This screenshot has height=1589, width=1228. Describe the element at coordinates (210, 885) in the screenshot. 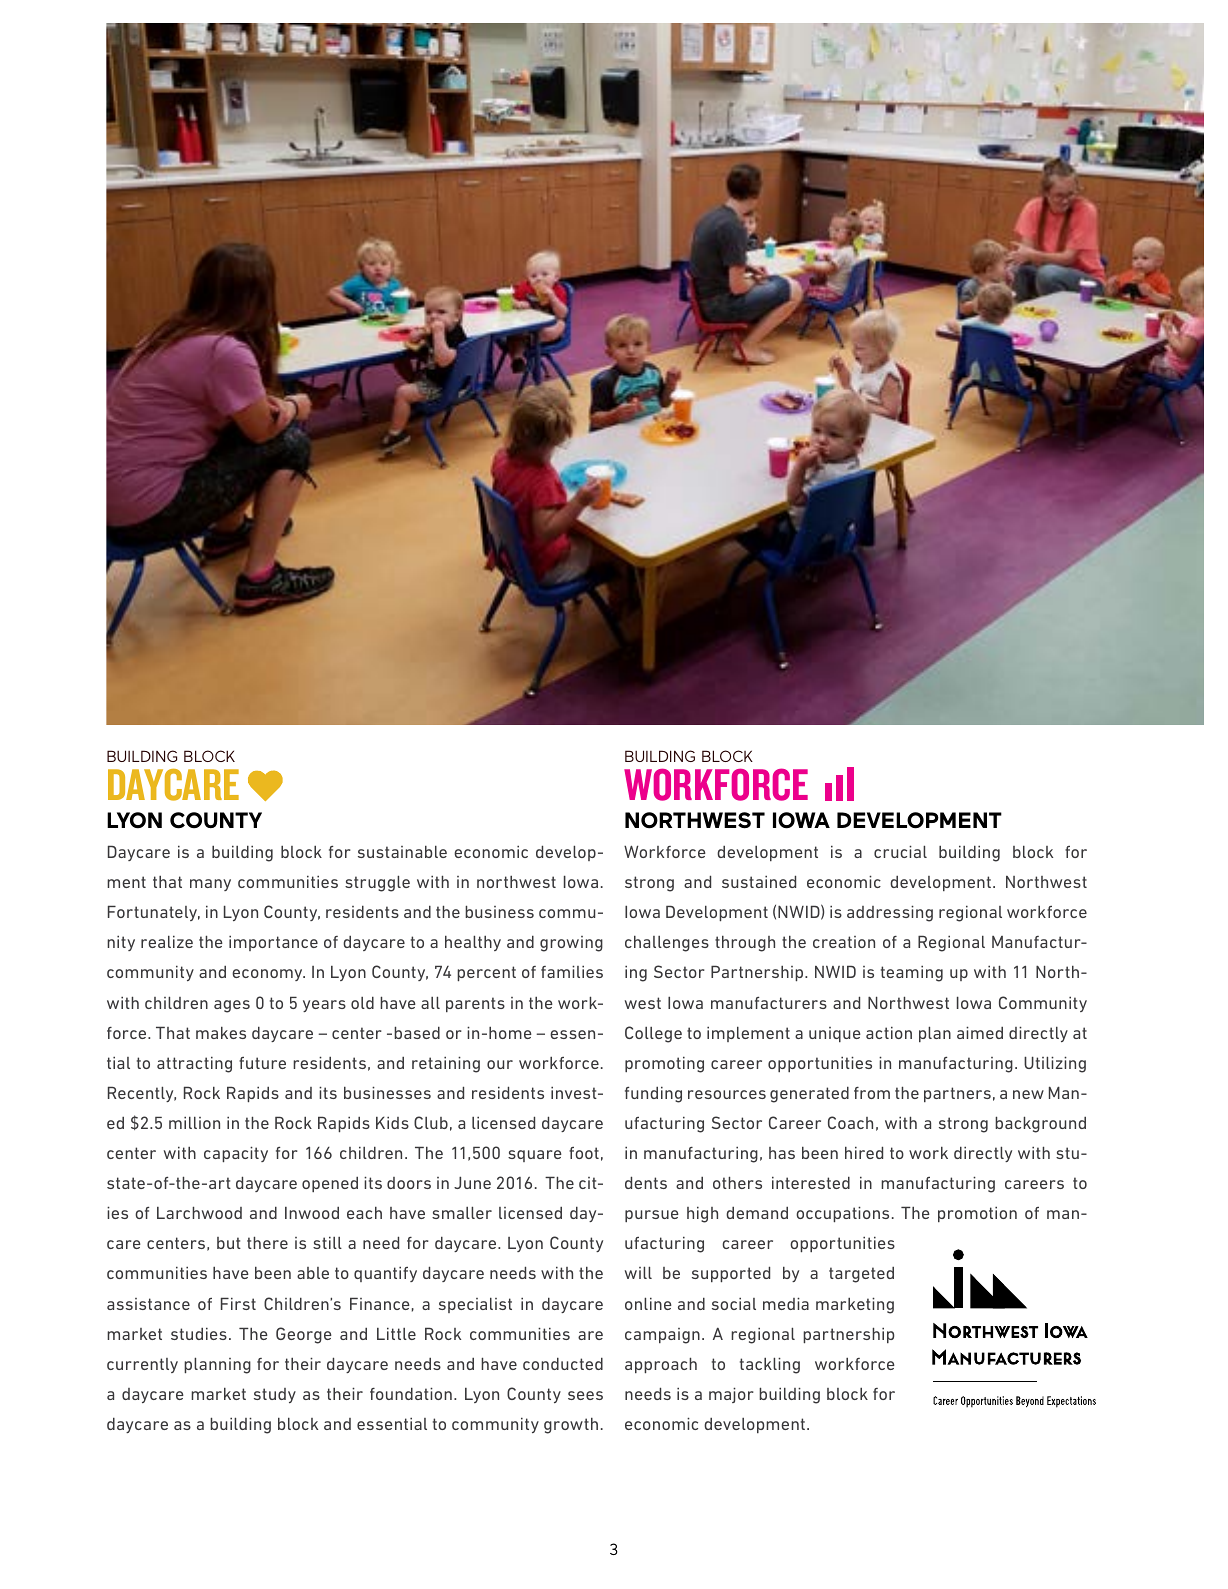

I see `many` at that location.
